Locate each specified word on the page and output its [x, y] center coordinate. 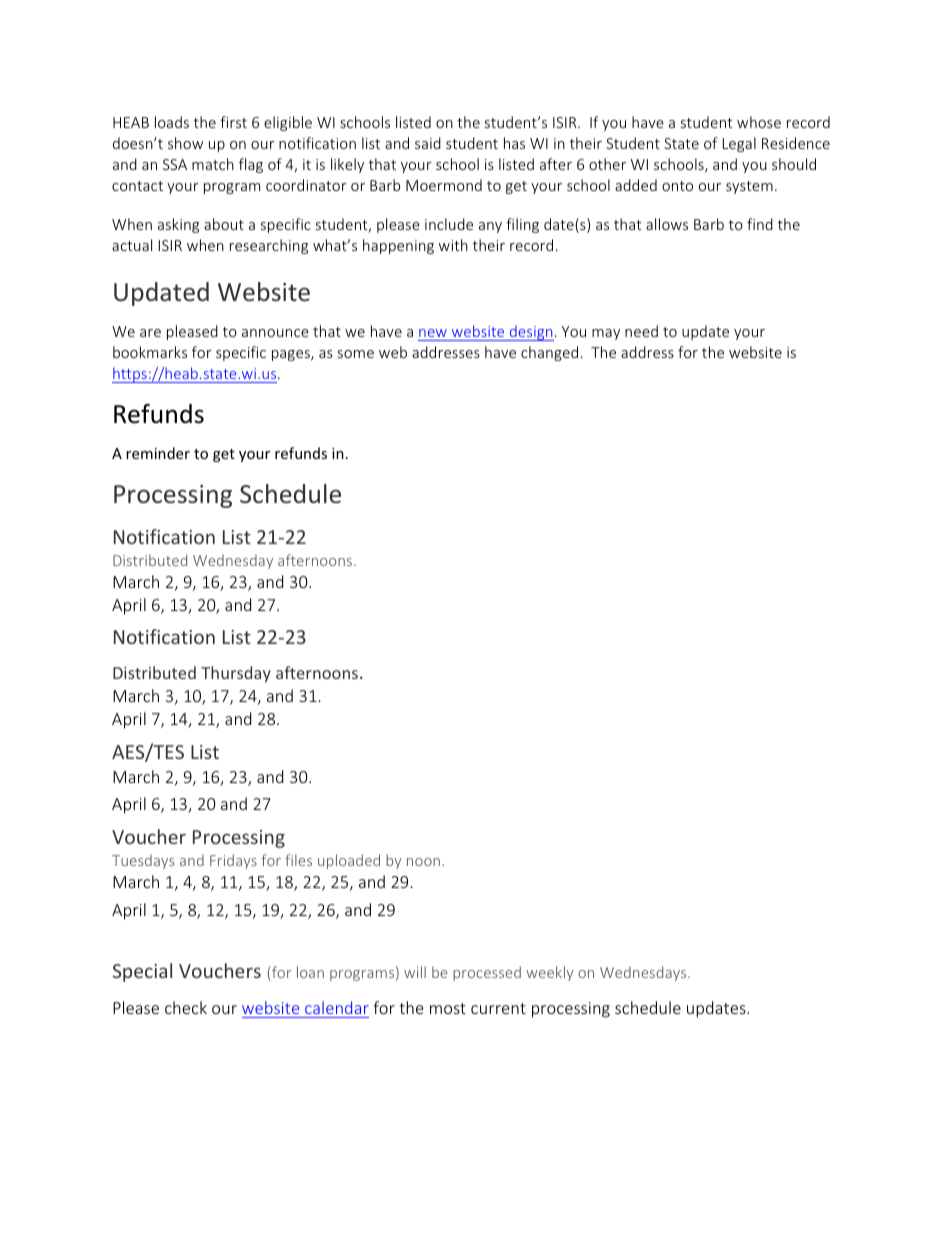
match [213, 164]
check [186, 1007]
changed [549, 353]
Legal [739, 144]
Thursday [236, 674]
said [428, 143]
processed [487, 973]
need [641, 331]
